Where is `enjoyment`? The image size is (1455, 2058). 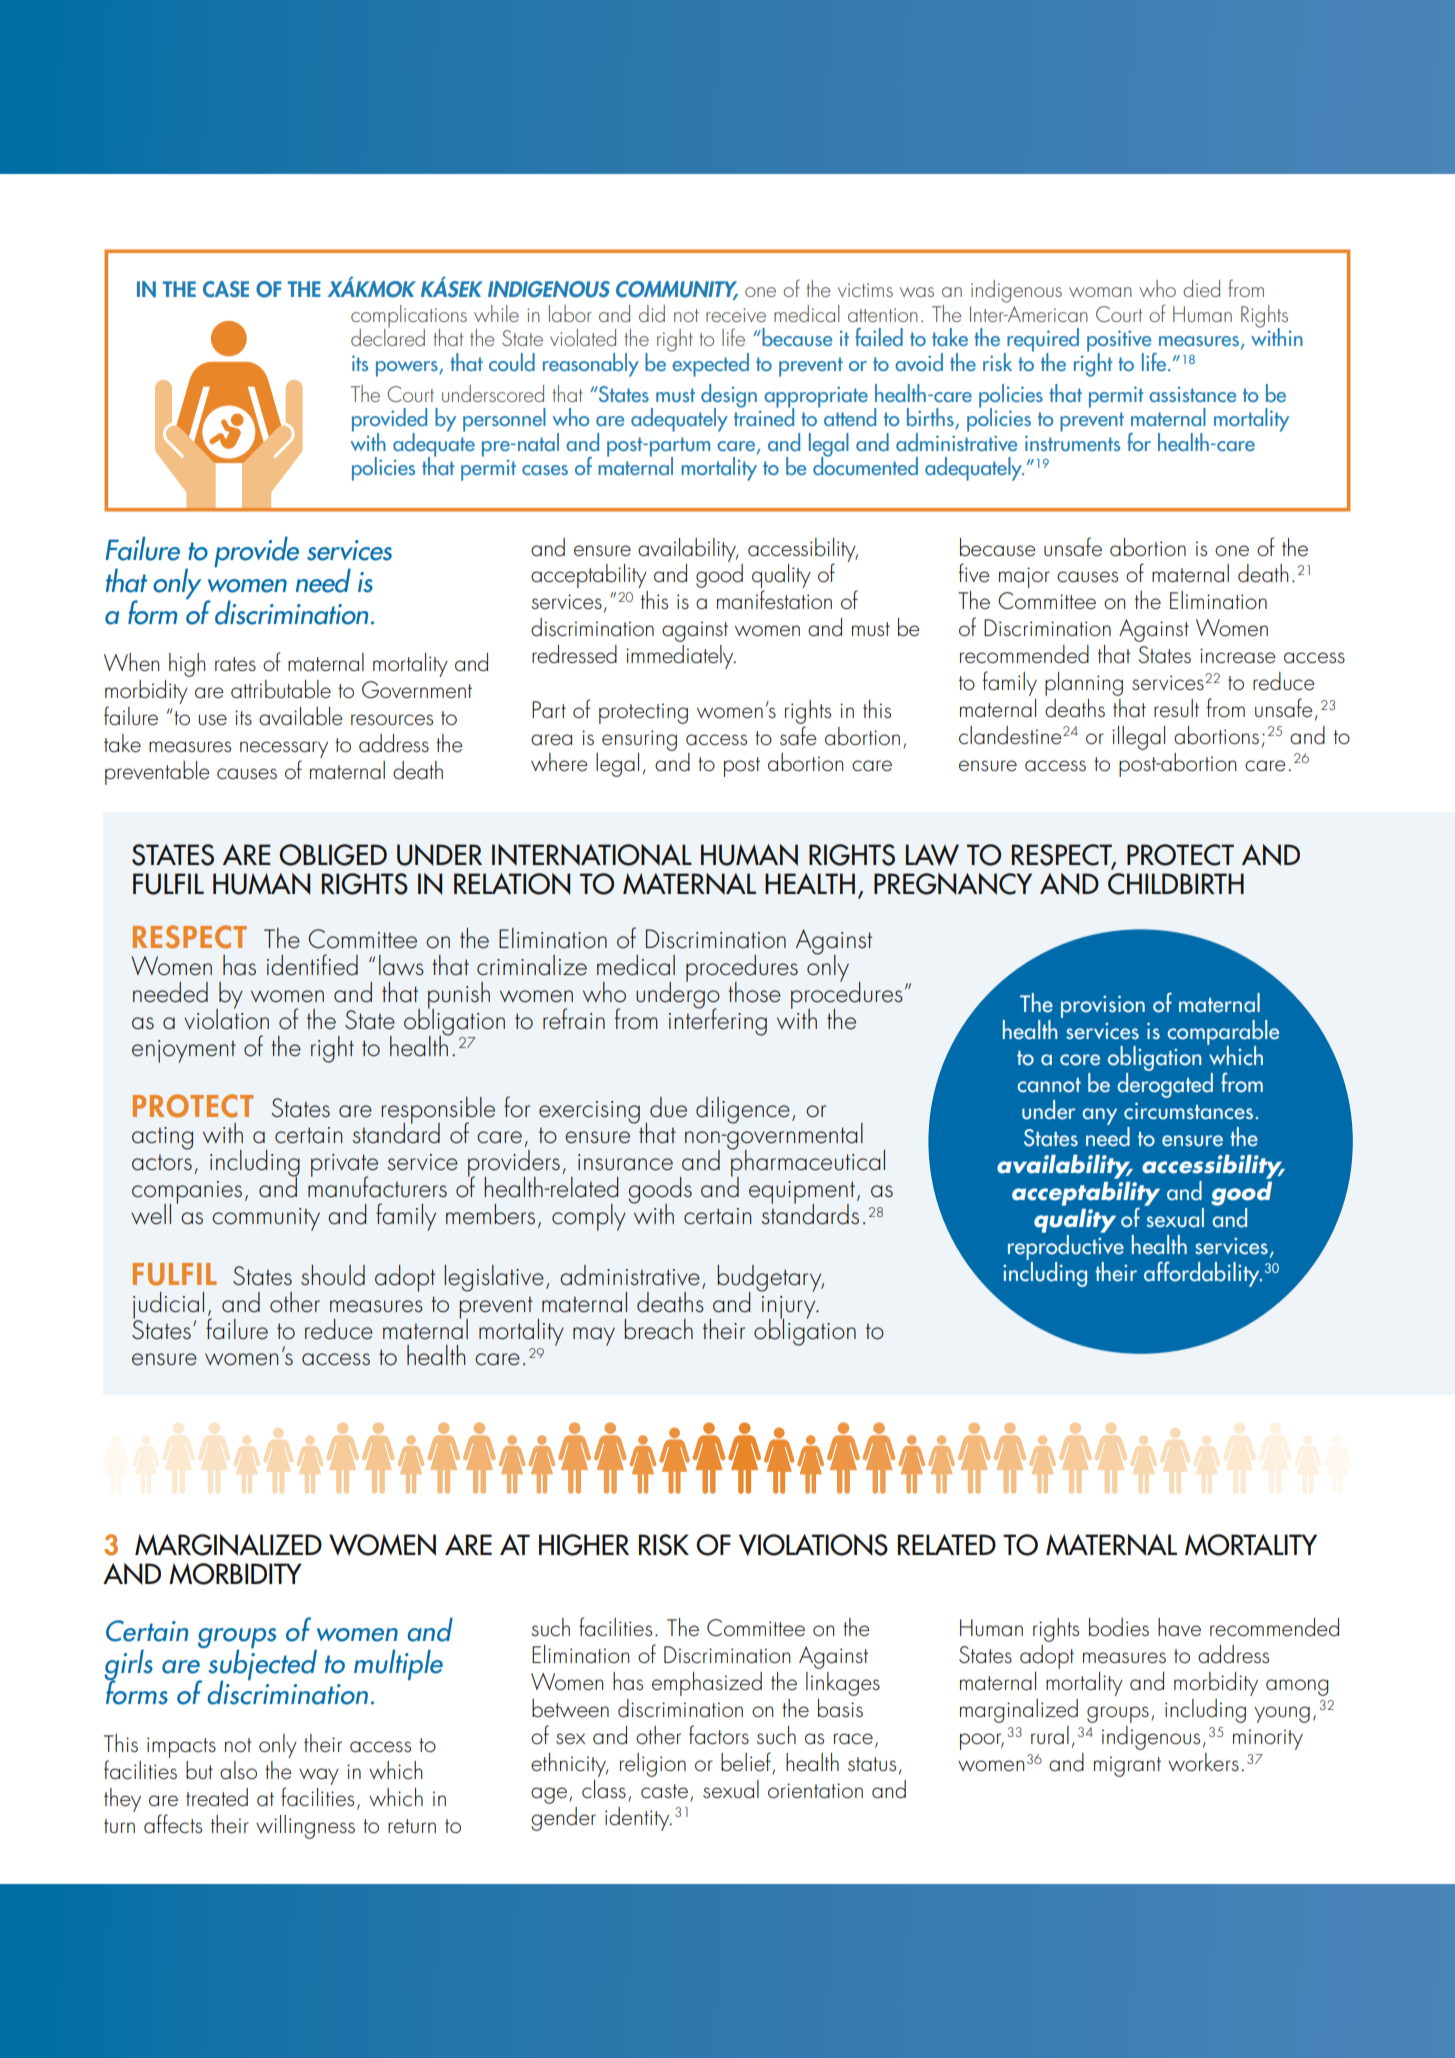 enjoyment is located at coordinates (184, 1051).
